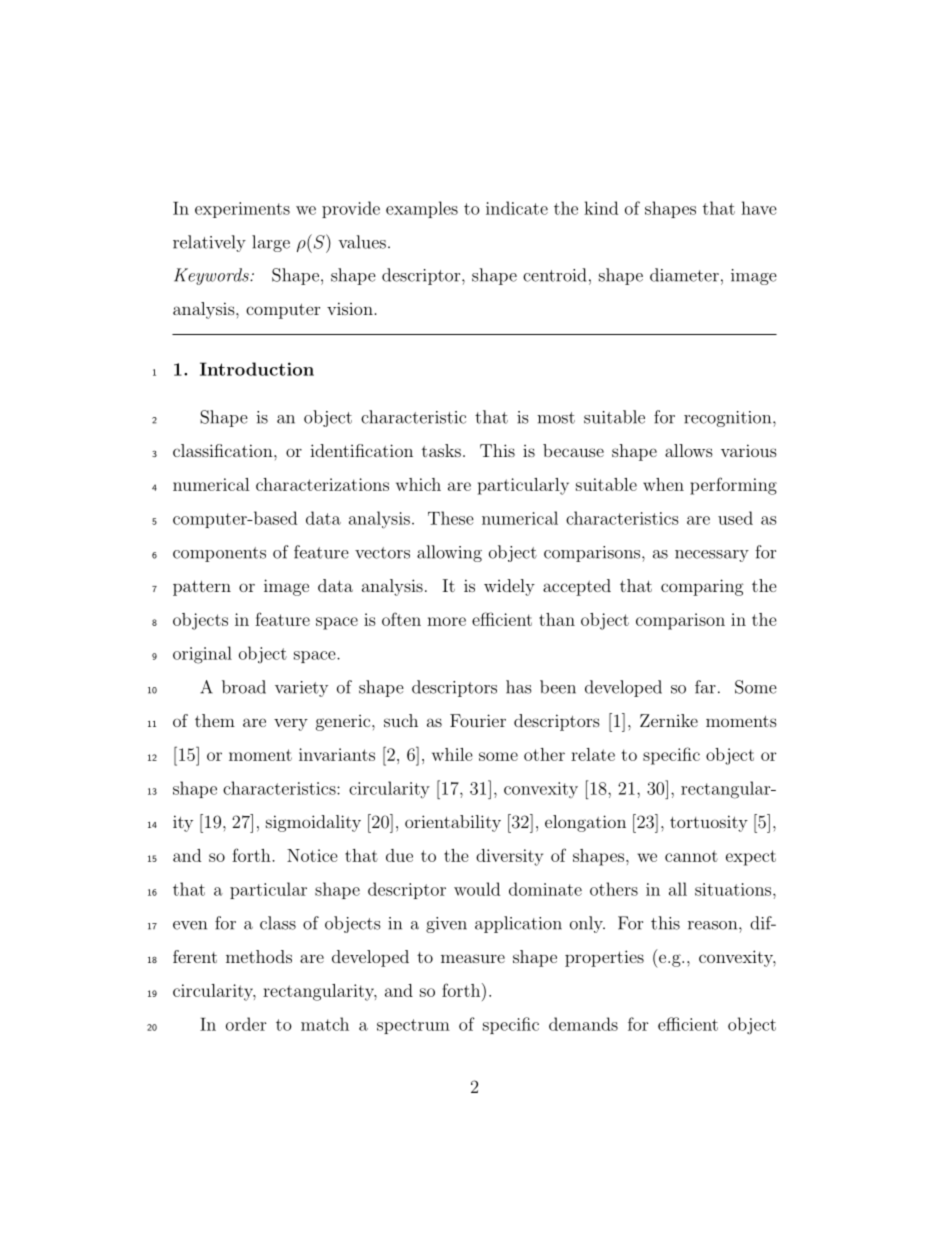 This screenshot has width=952, height=1233. Describe the element at coordinates (669, 720) in the screenshot. I see `Zernike` at that location.
